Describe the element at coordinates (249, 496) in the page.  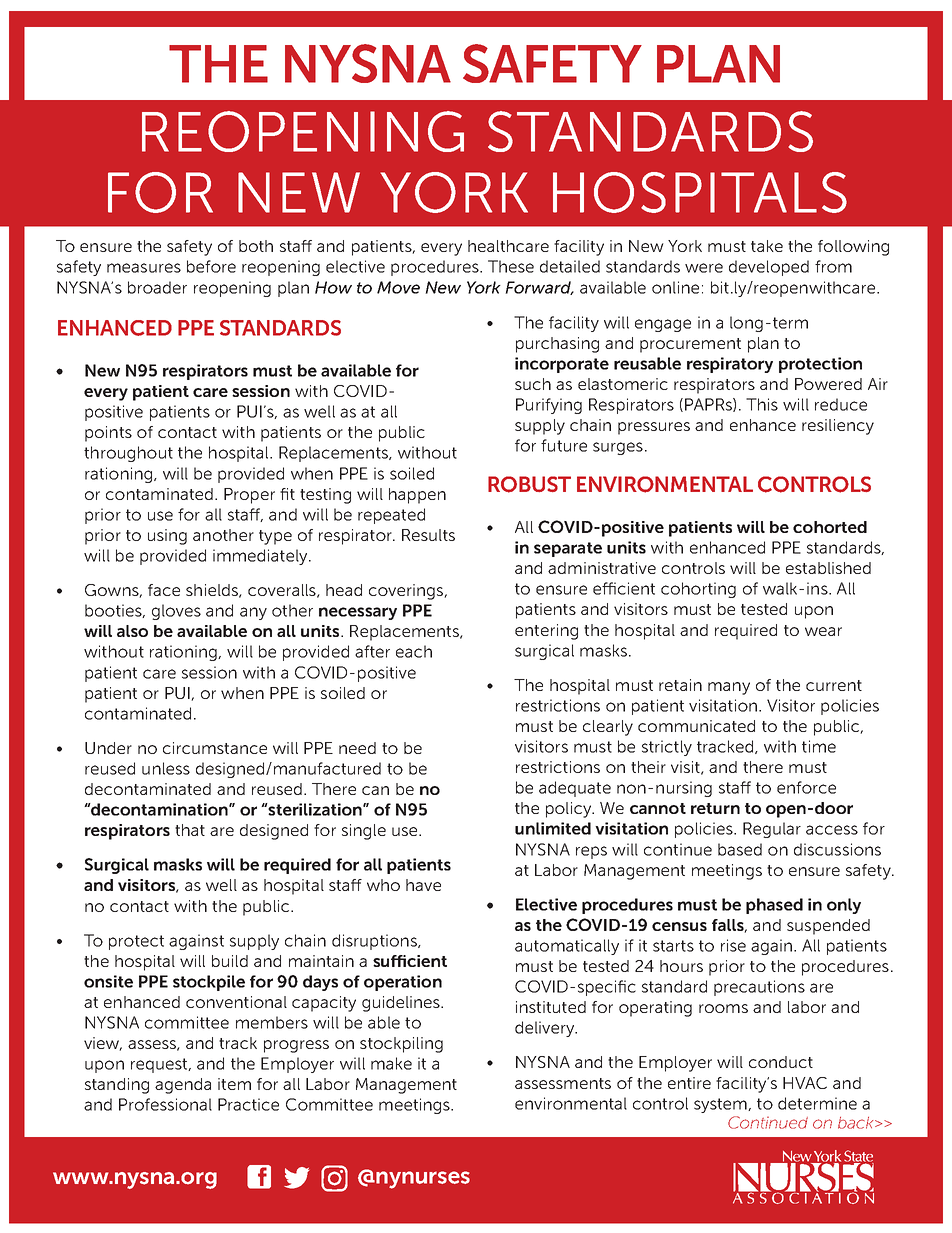
I see `Proper` at that location.
